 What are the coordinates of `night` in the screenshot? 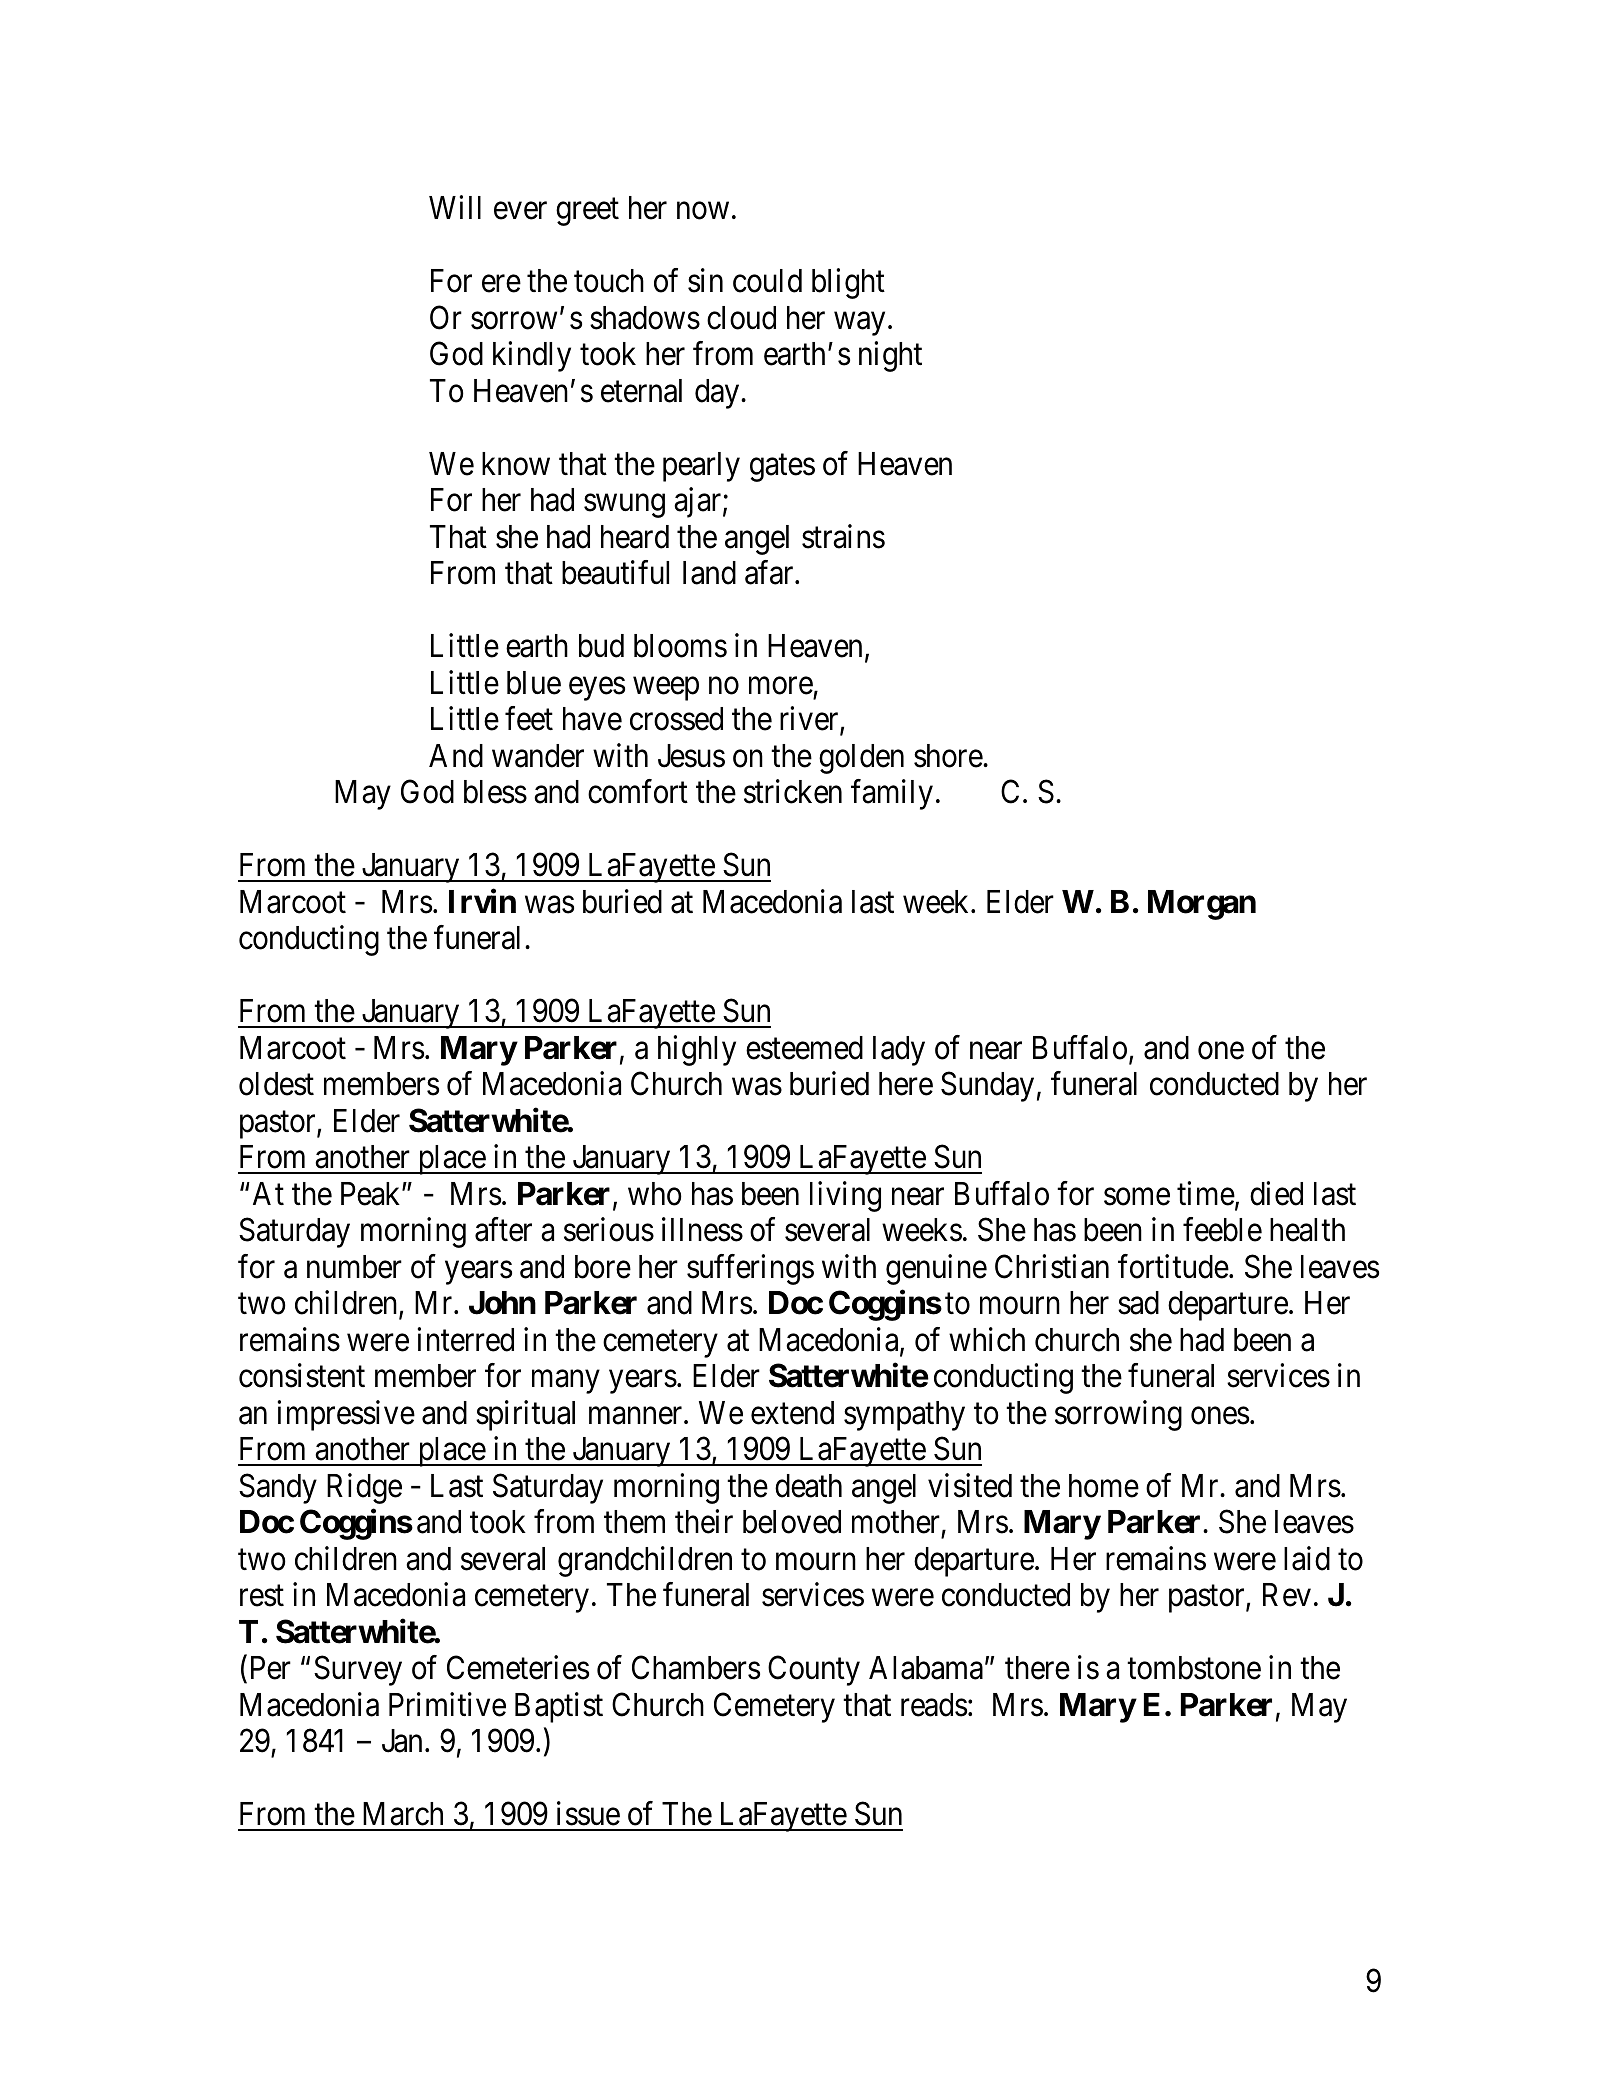 It's located at (890, 357).
